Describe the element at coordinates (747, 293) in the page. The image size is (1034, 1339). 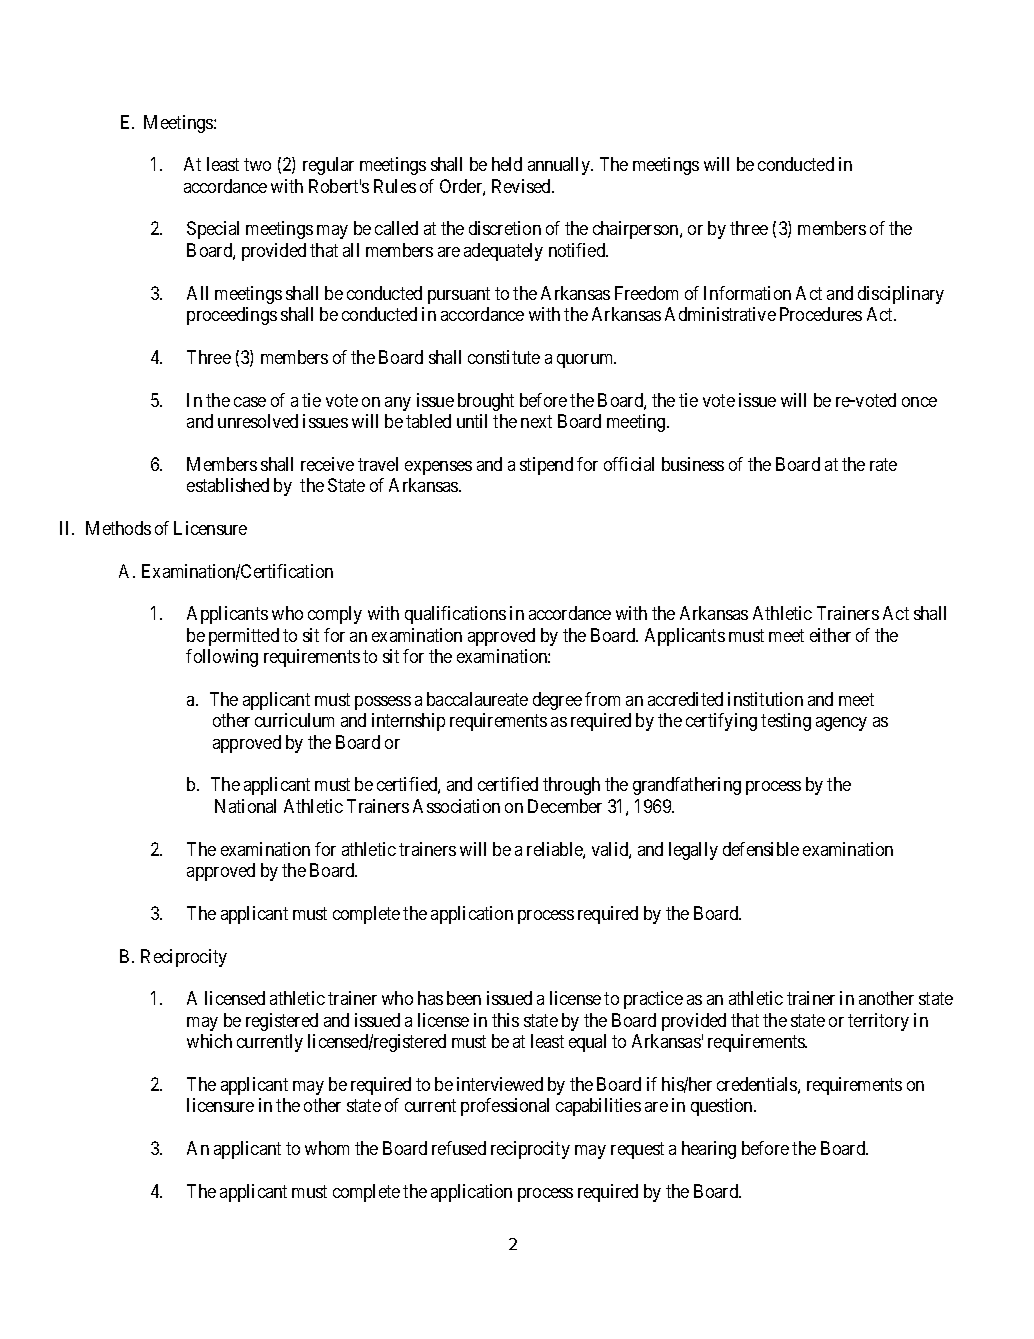
I see `Information` at that location.
